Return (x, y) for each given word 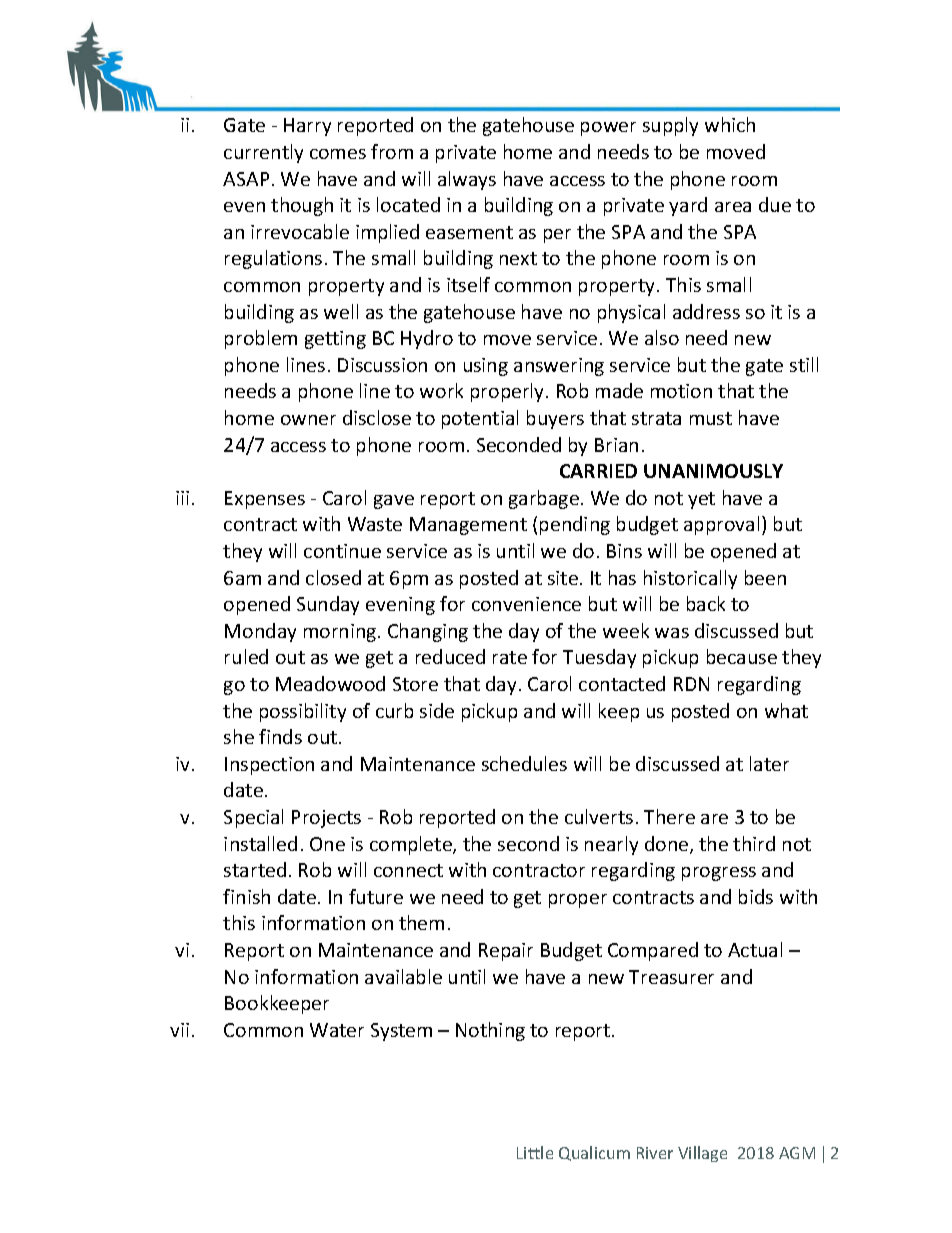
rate (510, 657)
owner (308, 420)
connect (408, 870)
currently (263, 153)
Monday (260, 632)
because (742, 656)
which (730, 124)
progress (719, 874)
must (711, 418)
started (255, 869)
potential (480, 419)
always (467, 180)
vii (179, 1030)
